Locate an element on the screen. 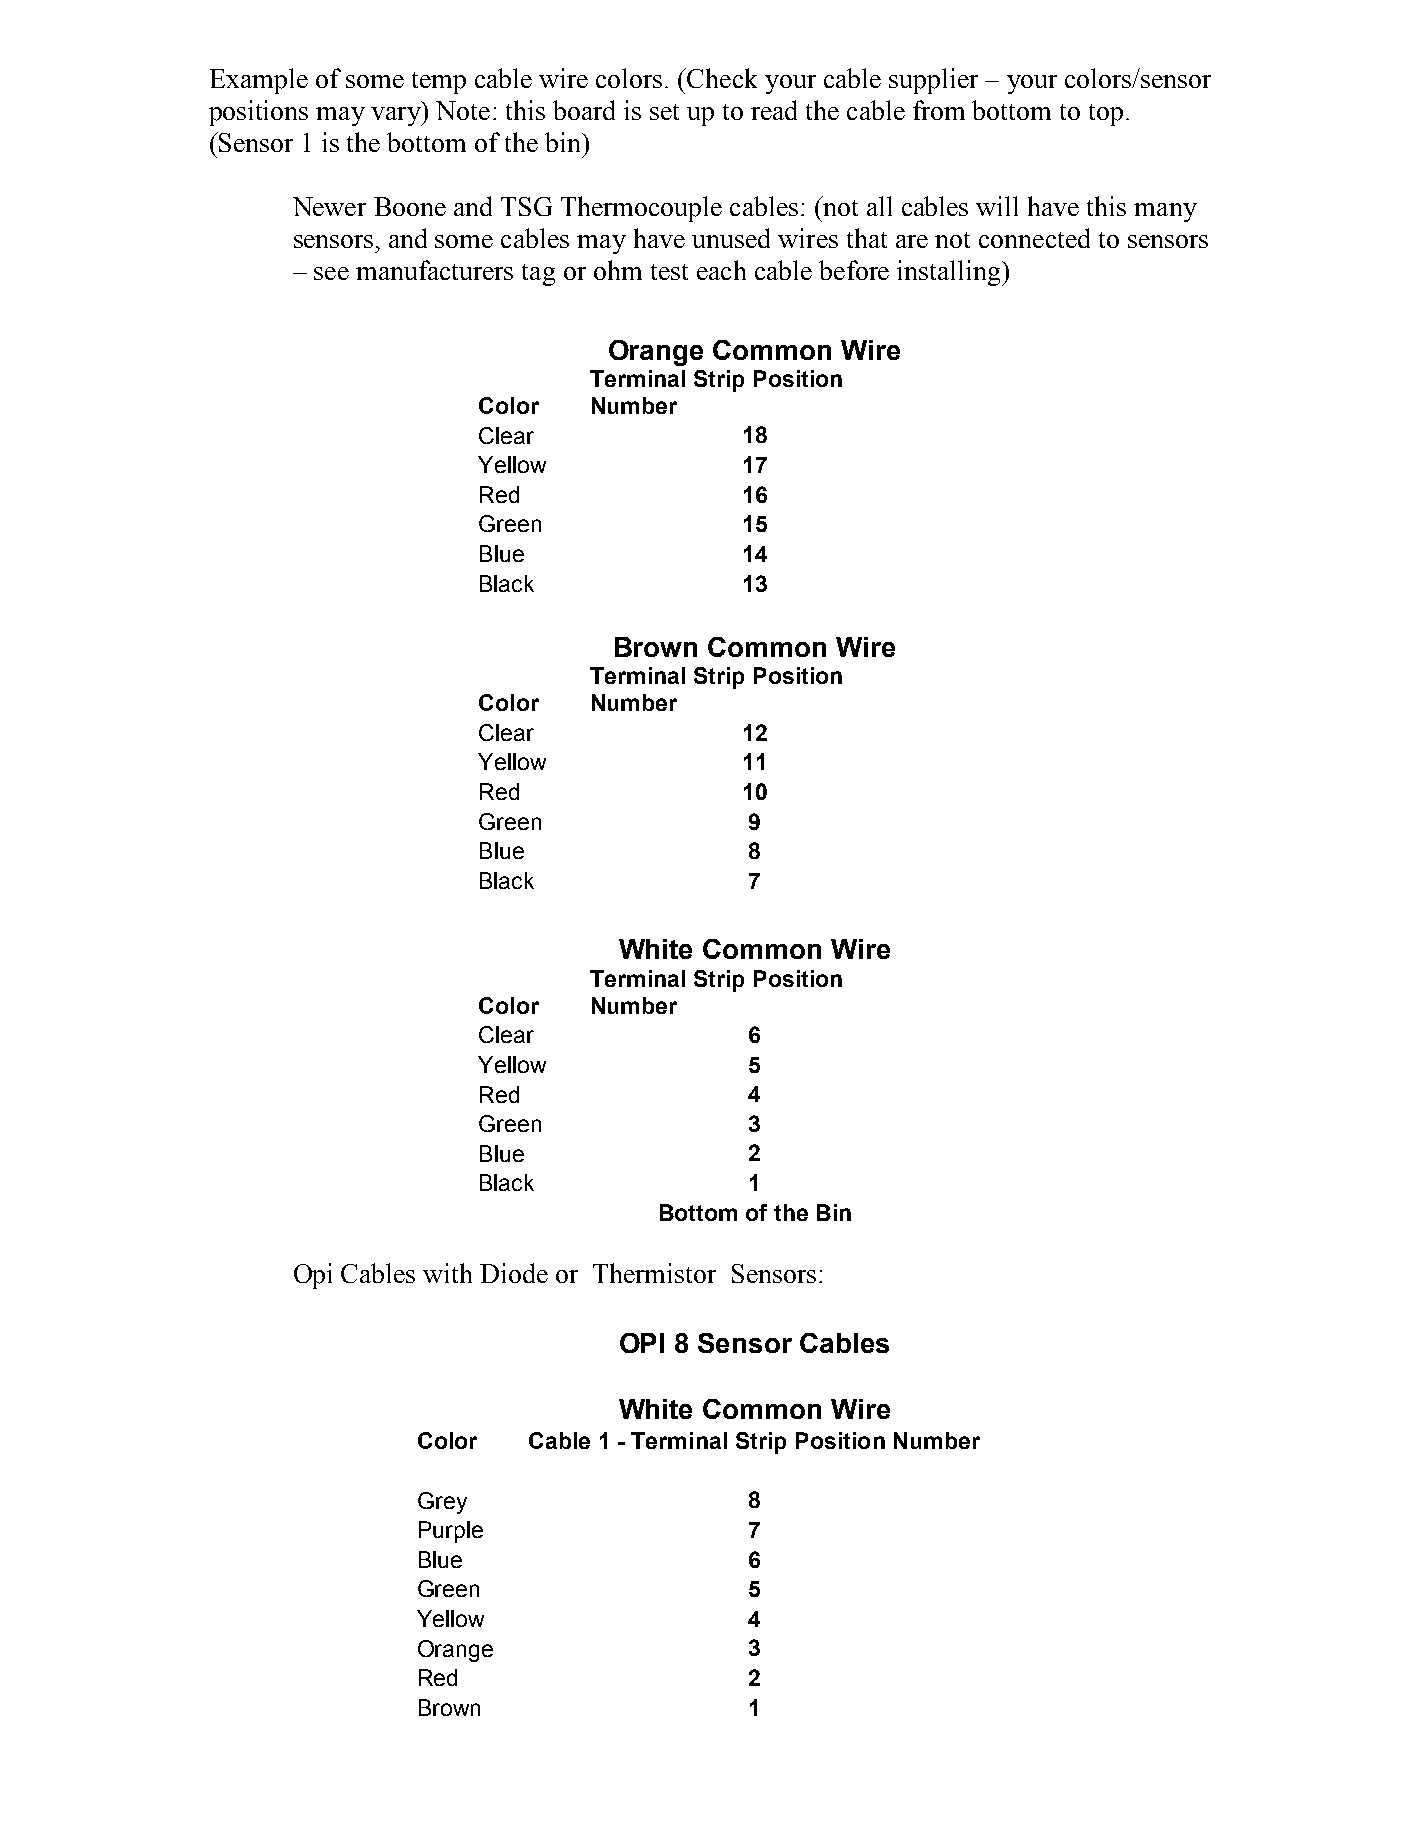  Thermistor is located at coordinates (654, 1273).
